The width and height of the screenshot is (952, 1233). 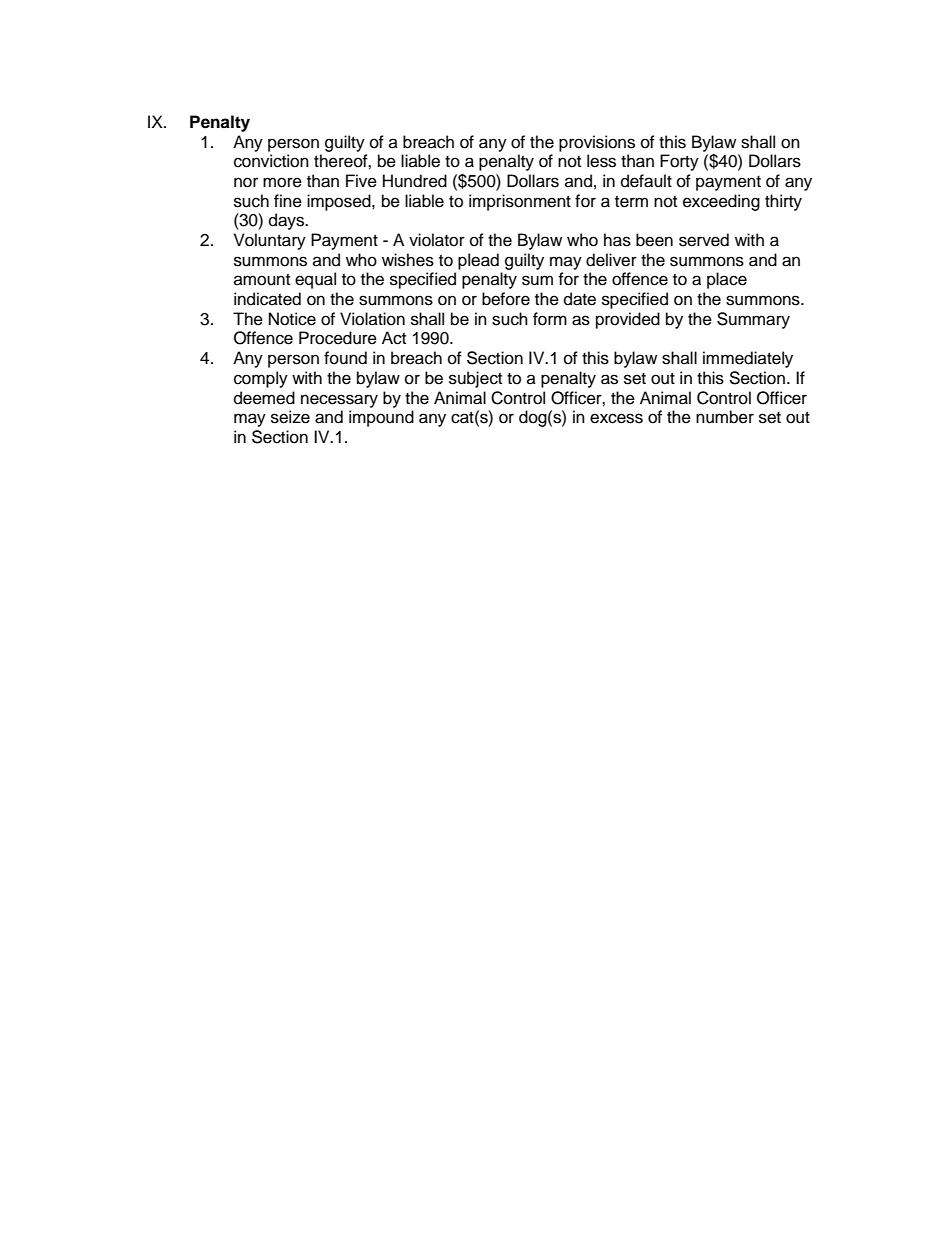 I want to click on imprisonment, so click(x=520, y=202).
